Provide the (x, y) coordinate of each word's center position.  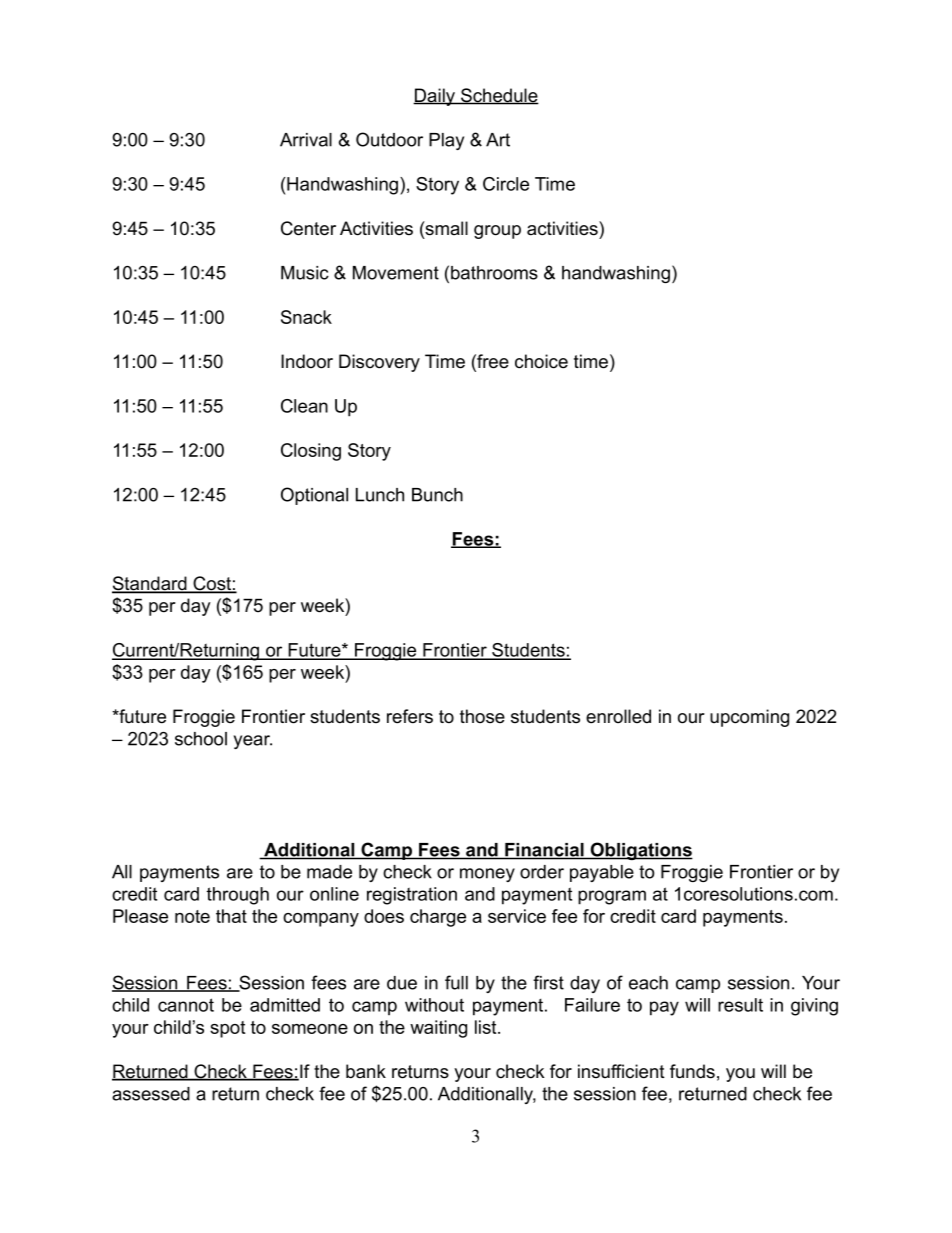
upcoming (749, 718)
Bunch (437, 495)
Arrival (306, 140)
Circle (506, 184)
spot (227, 1029)
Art (498, 140)
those (482, 716)
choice (541, 361)
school (201, 739)
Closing (311, 452)
